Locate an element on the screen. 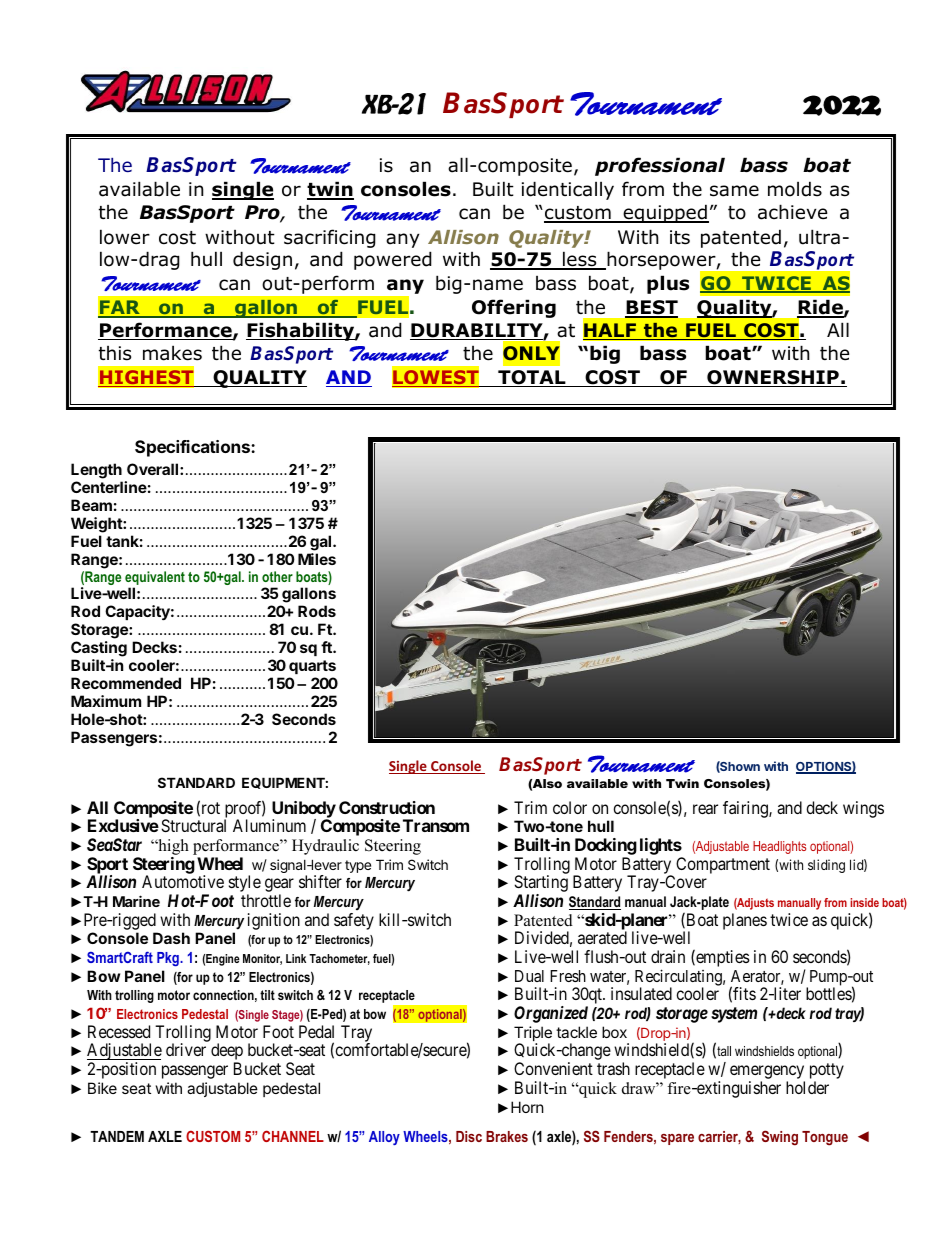 The width and height of the screenshot is (952, 1233). Miles is located at coordinates (317, 559).
